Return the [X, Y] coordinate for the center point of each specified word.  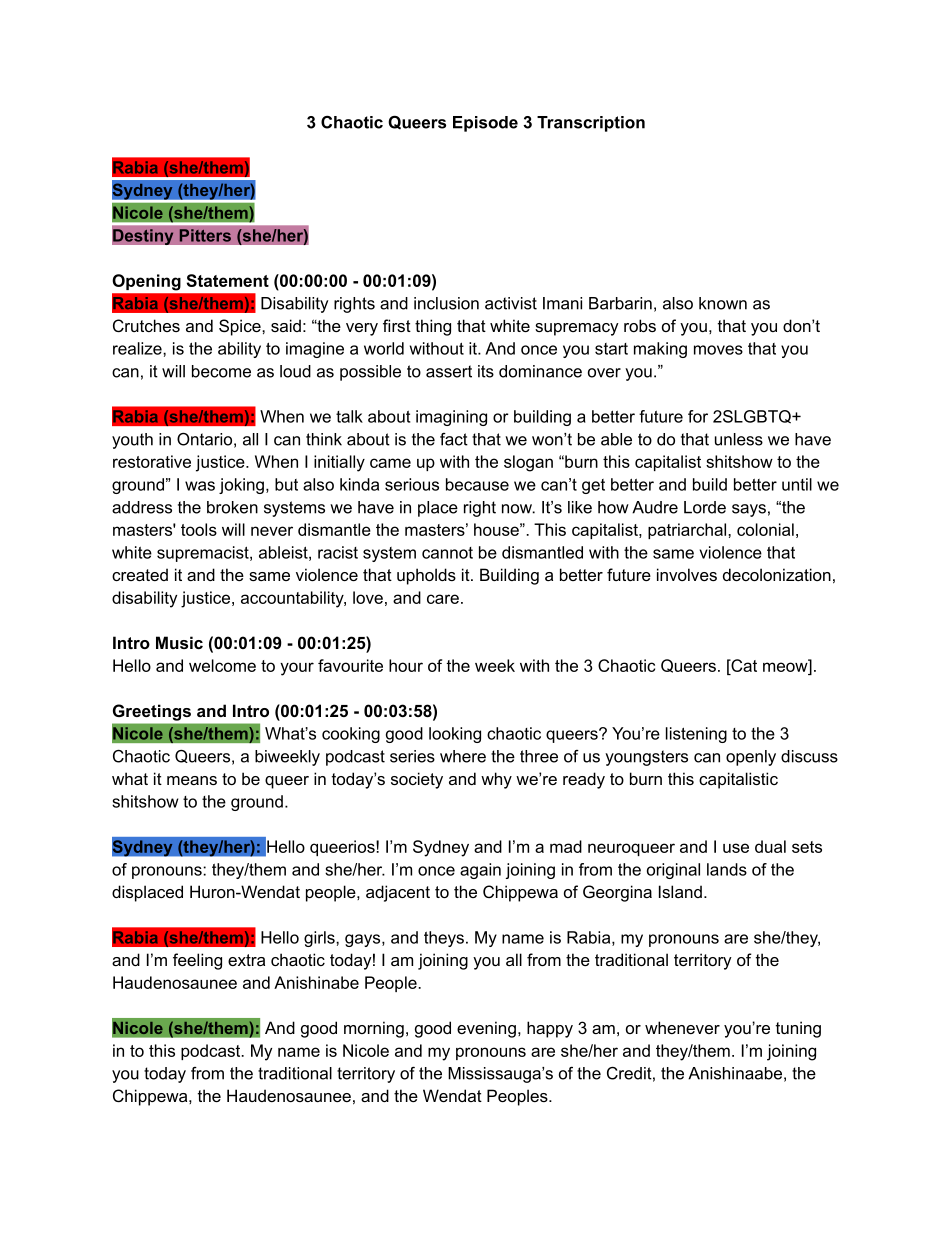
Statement [228, 280]
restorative [152, 461]
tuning [798, 1029]
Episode [485, 124]
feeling [197, 961]
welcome [222, 665]
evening [486, 1029]
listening [696, 735]
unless [739, 439]
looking [455, 735]
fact [454, 439]
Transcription [591, 124]
